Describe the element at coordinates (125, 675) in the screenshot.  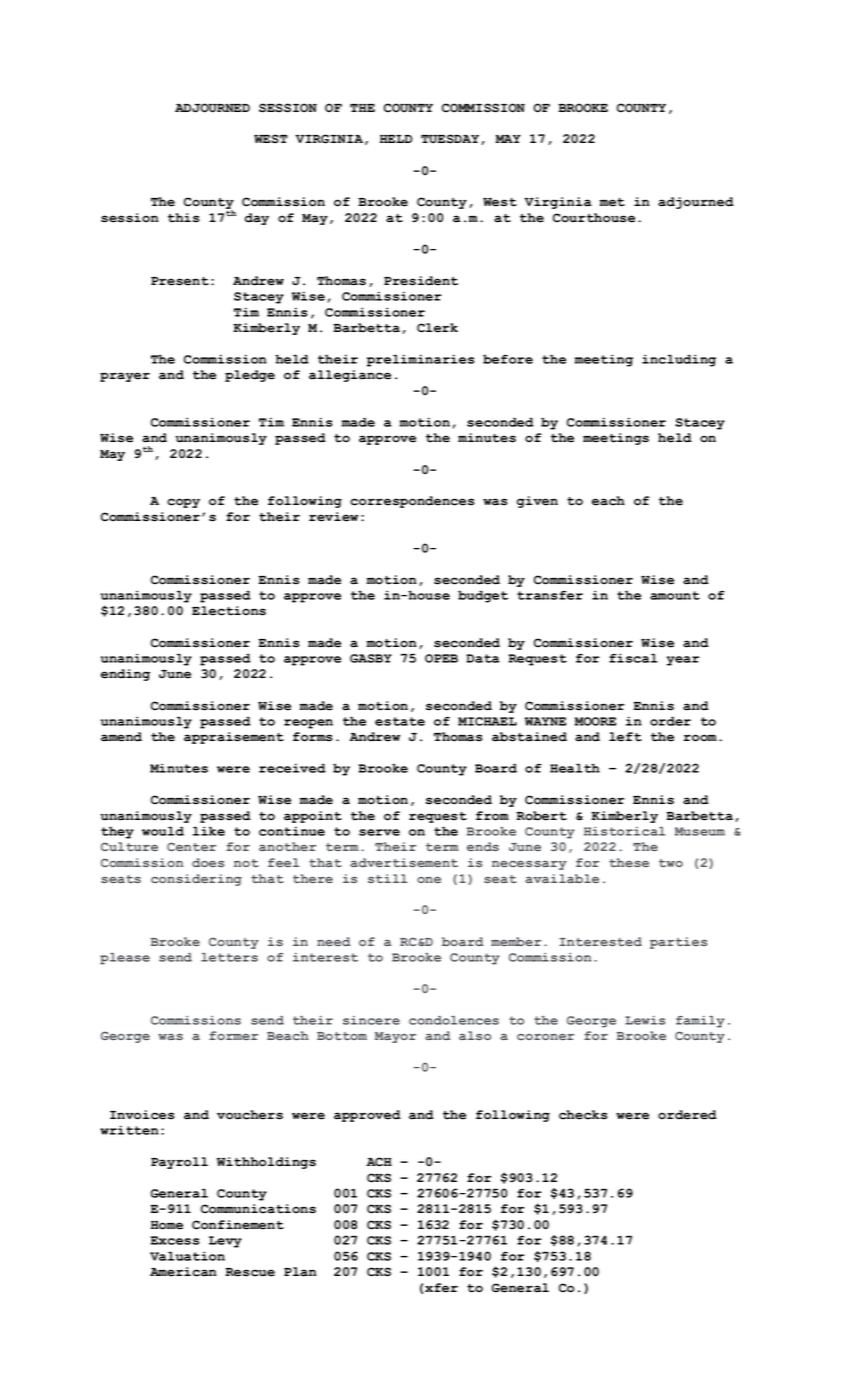
I see `ending` at that location.
